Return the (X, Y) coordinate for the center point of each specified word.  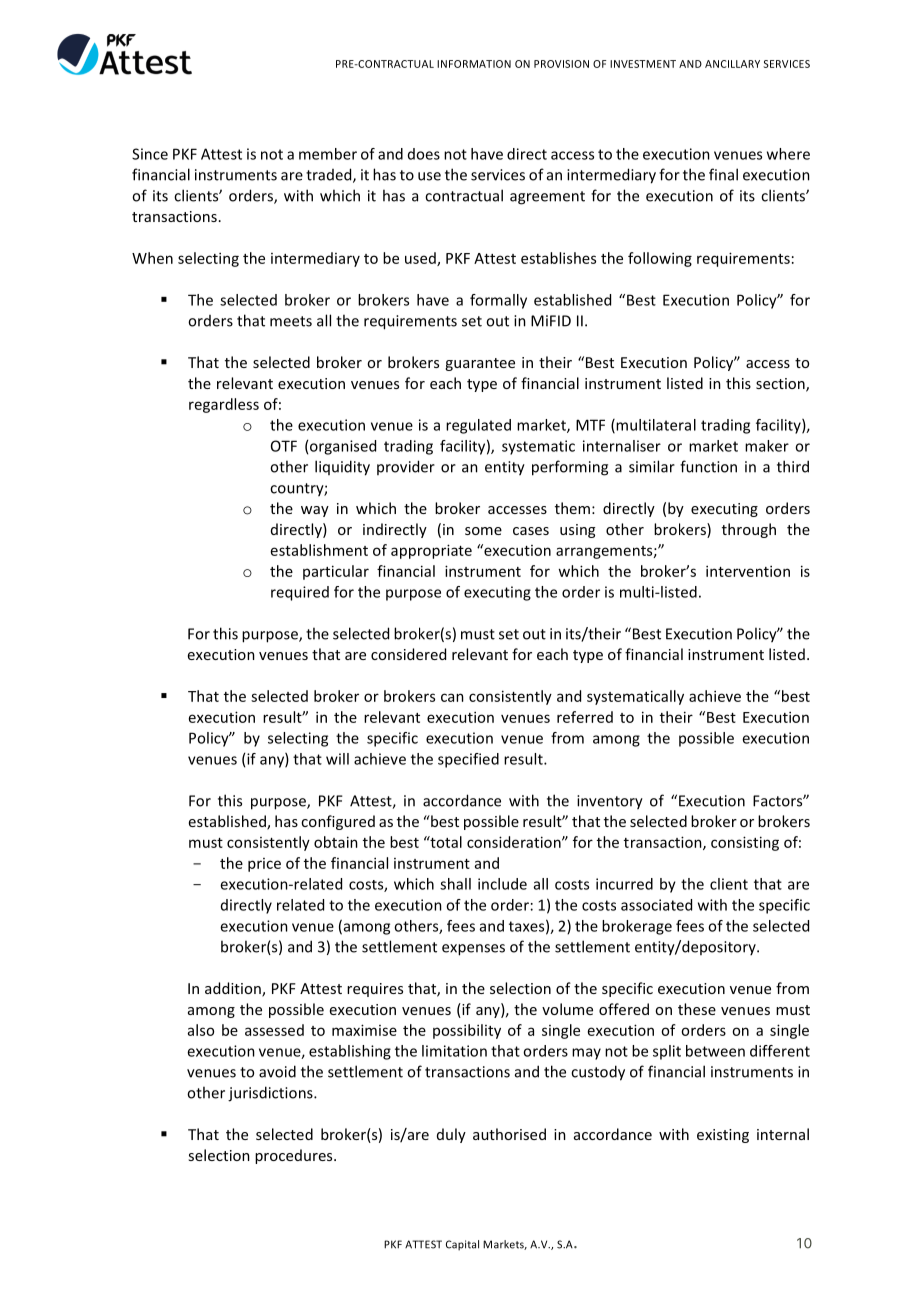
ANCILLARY (732, 64)
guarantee (480, 364)
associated (656, 905)
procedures (295, 1156)
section (781, 385)
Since (150, 154)
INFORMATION (474, 64)
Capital (462, 1245)
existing (723, 1136)
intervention (748, 571)
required (300, 593)
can (452, 697)
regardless (224, 405)
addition (234, 989)
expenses (473, 950)
